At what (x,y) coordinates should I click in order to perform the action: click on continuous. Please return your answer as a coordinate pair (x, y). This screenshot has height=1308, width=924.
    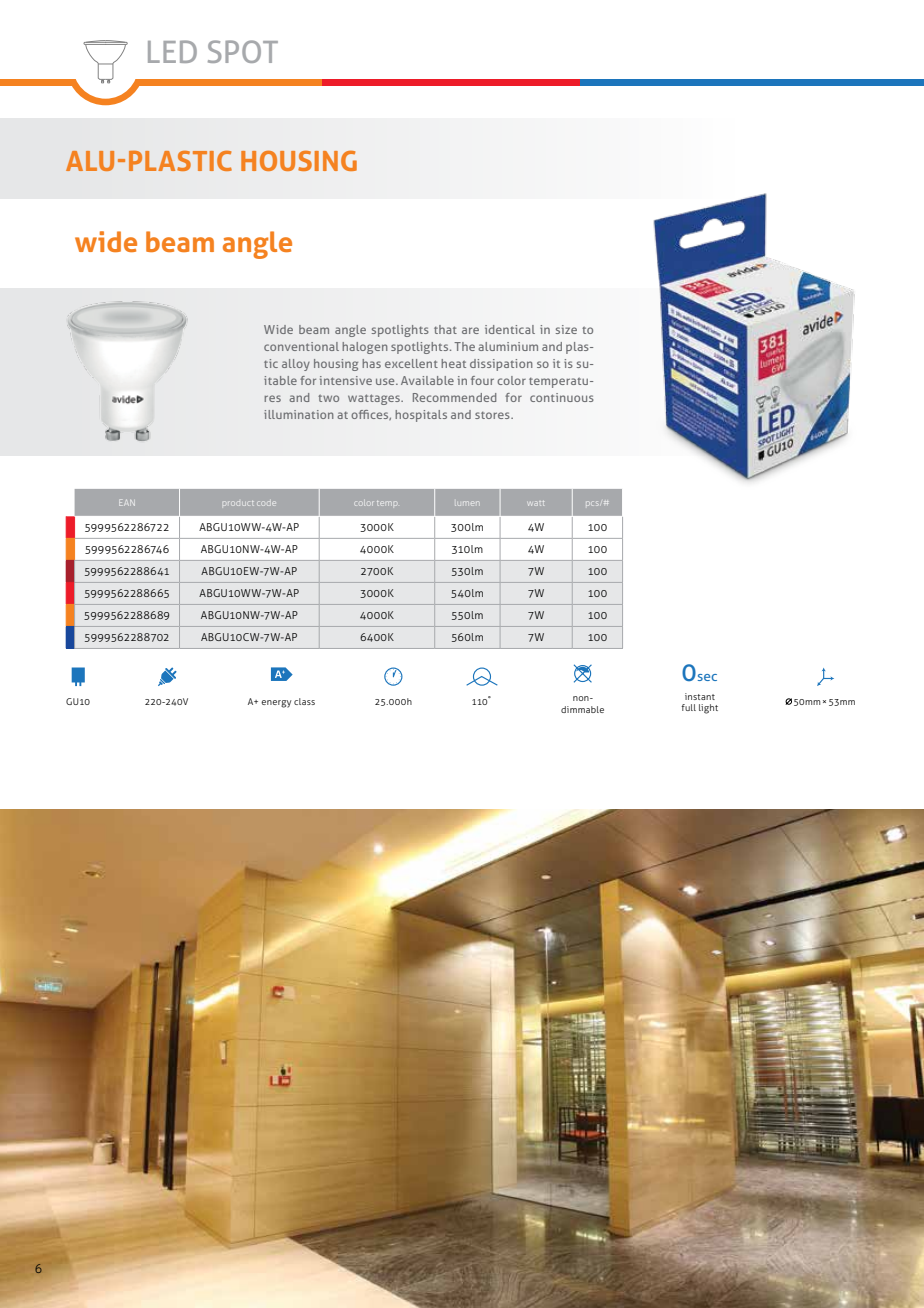
    Looking at the image, I should click on (562, 397).
